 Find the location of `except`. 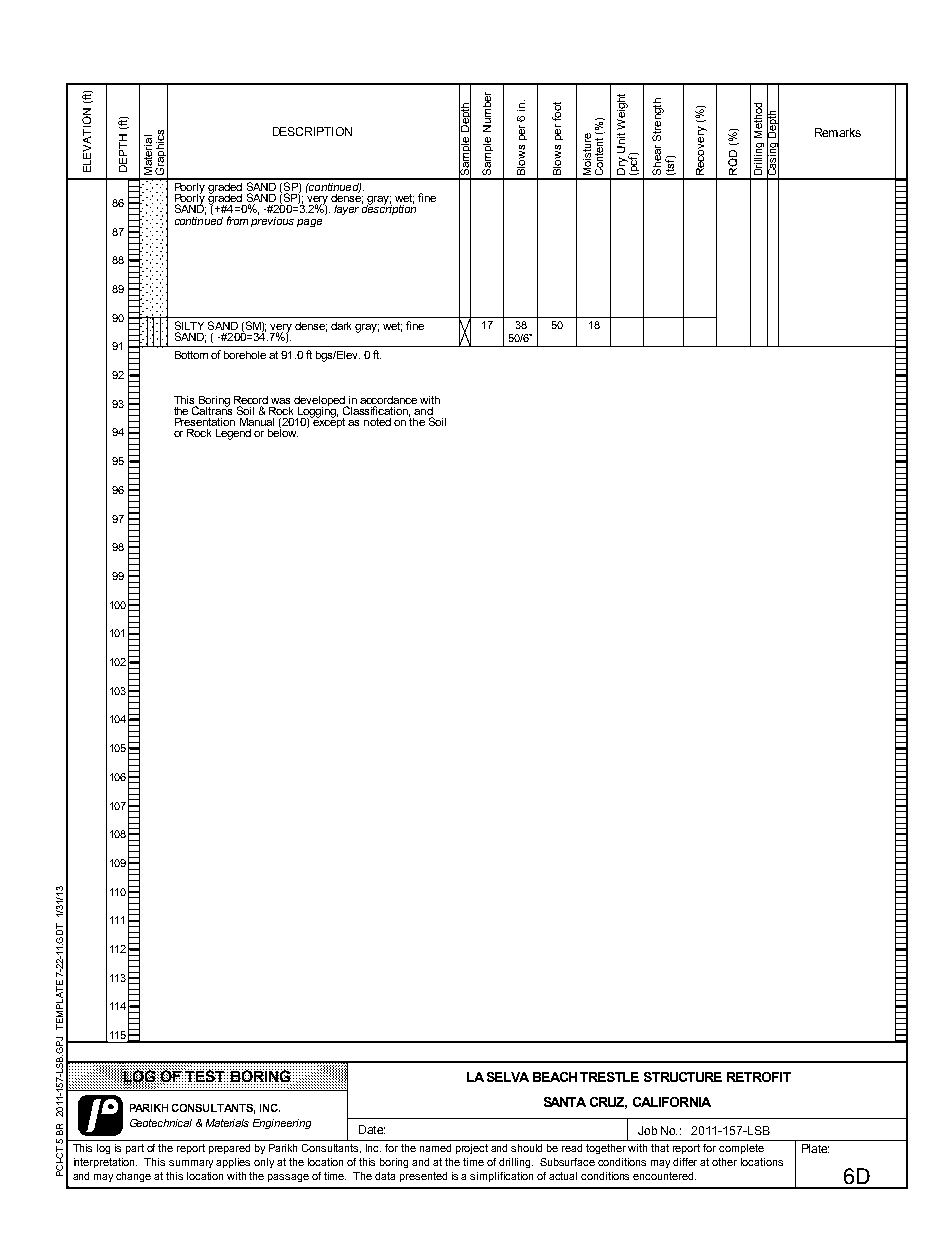

except is located at coordinates (328, 421).
